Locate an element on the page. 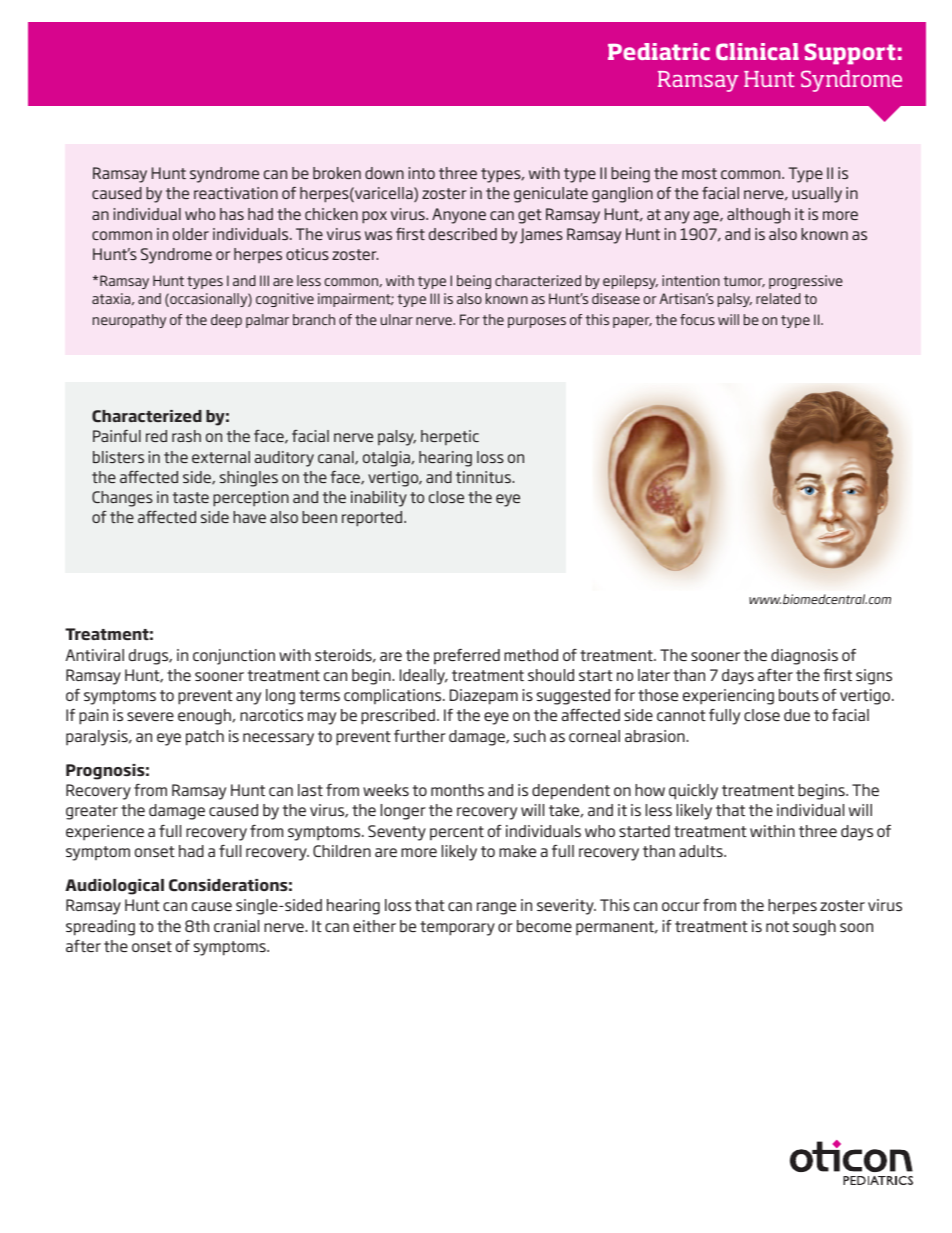 The height and width of the page is (1233, 952). reactivation is located at coordinates (236, 193).
